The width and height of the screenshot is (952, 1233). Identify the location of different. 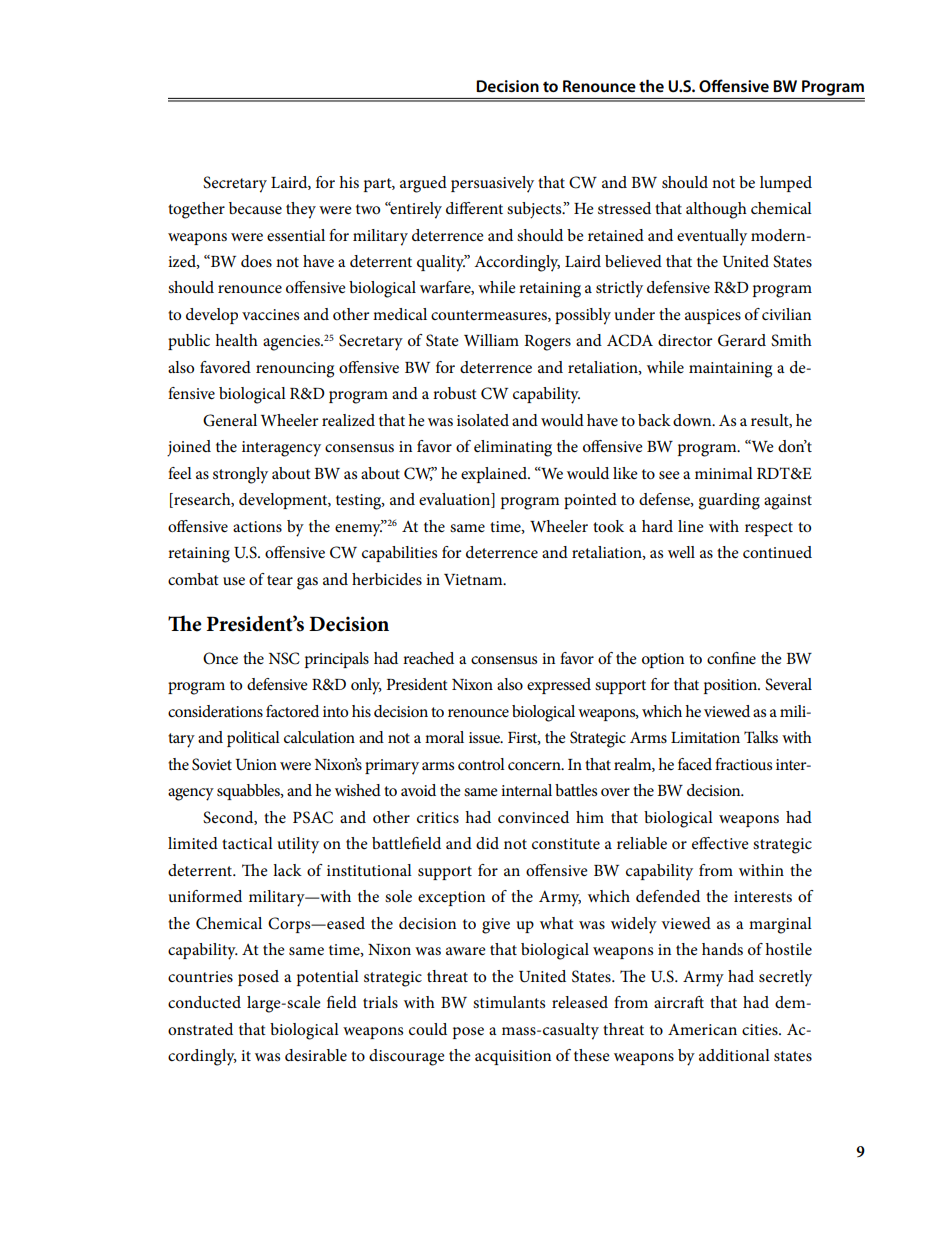
(474, 208).
